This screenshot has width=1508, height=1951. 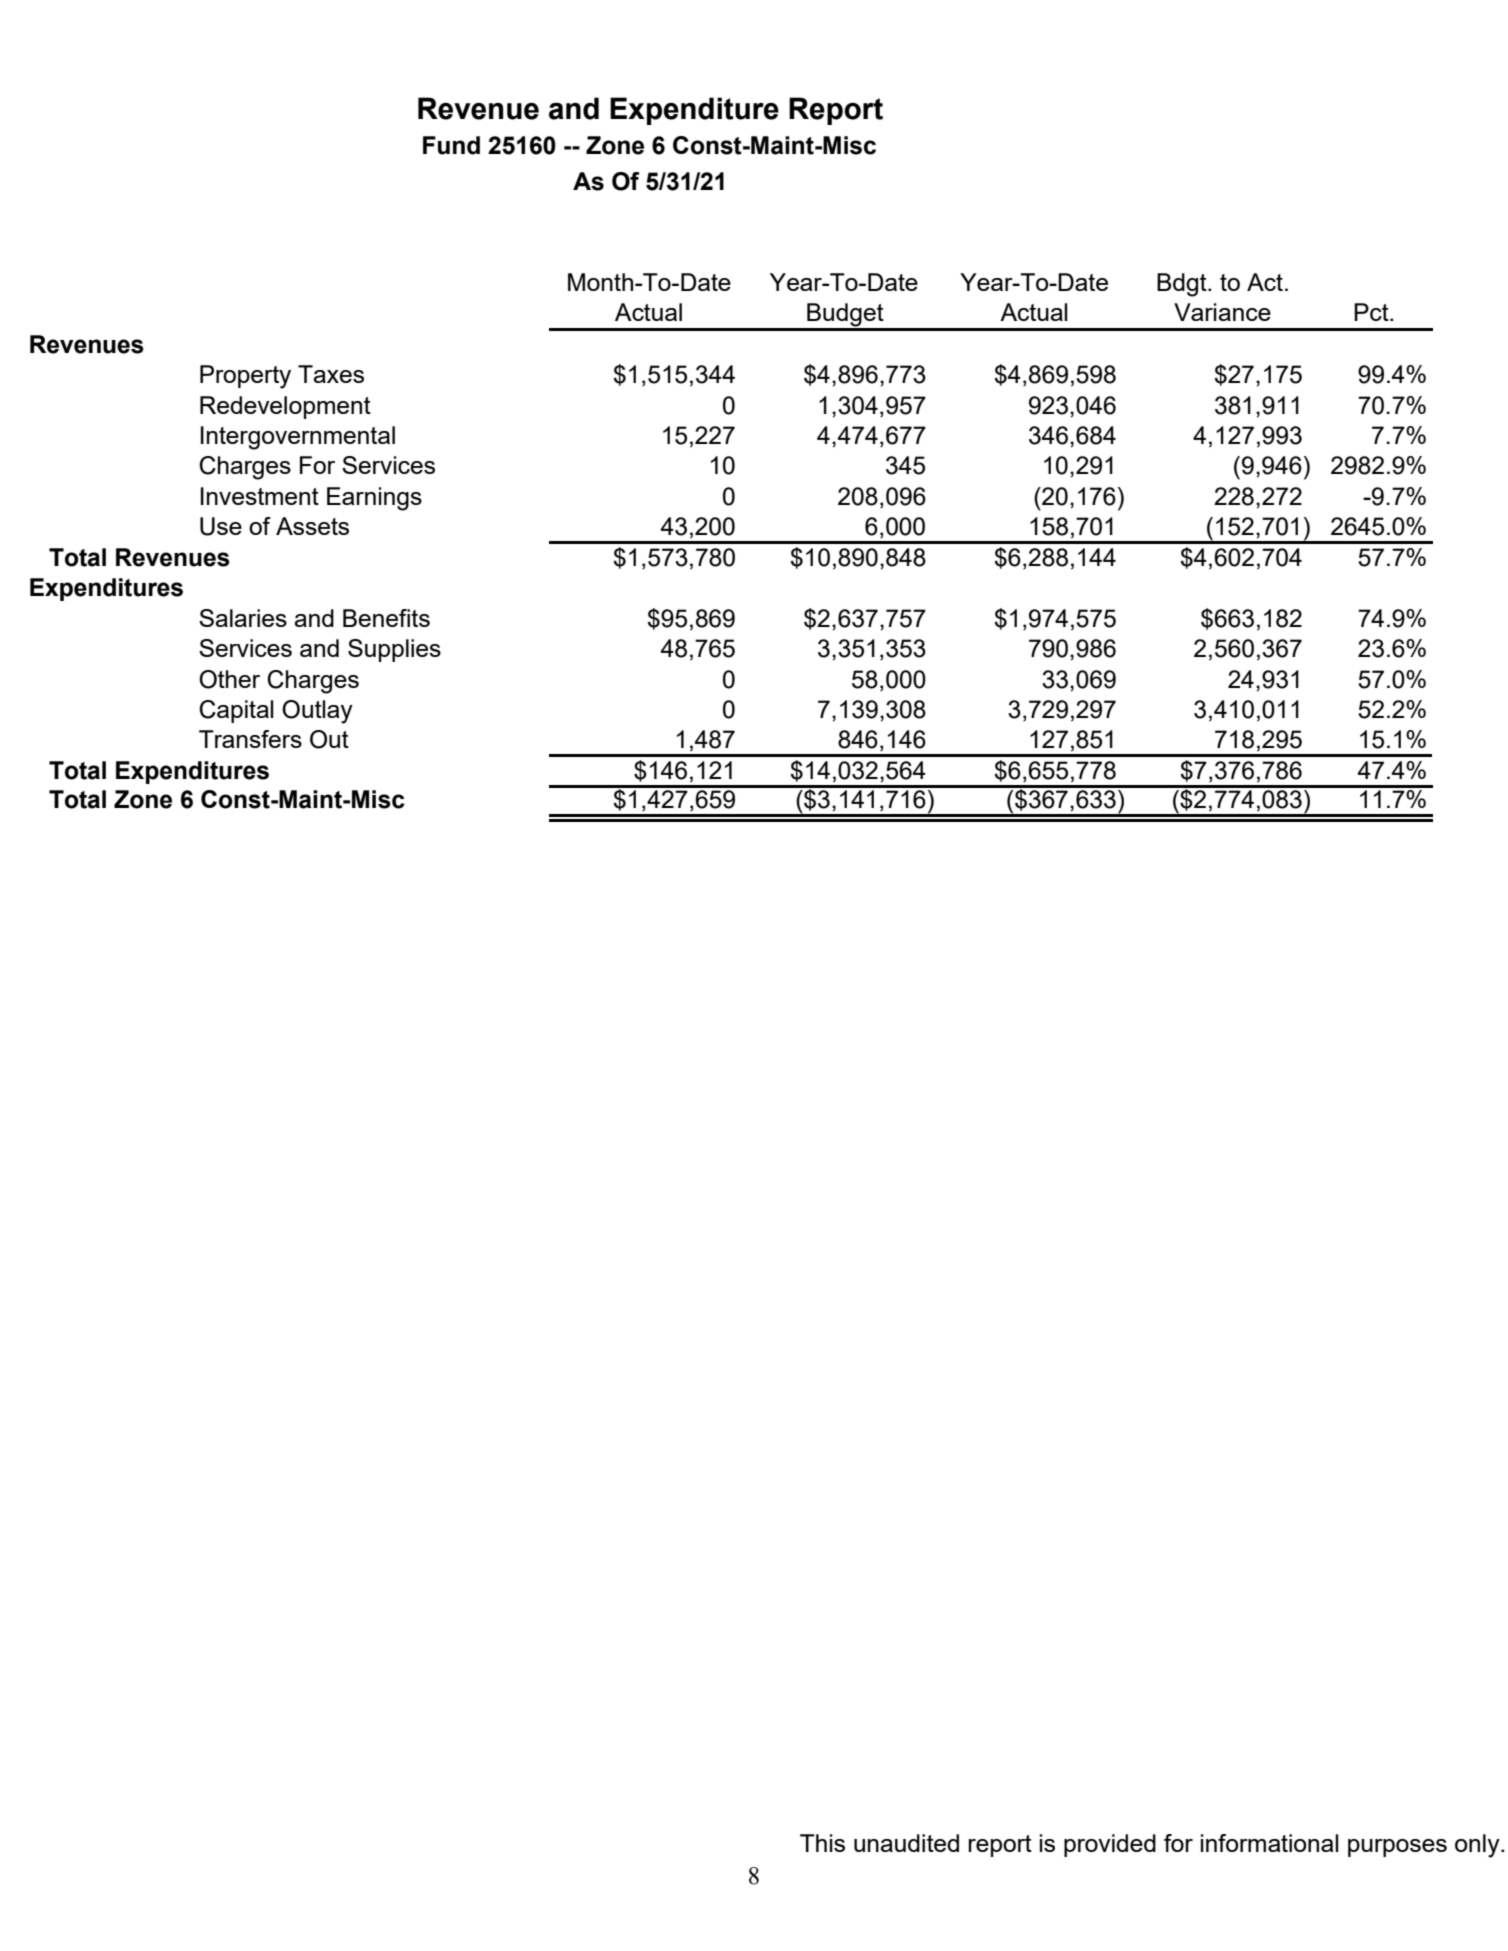 What do you see at coordinates (1478, 1846) in the screenshot?
I see `only` at bounding box center [1478, 1846].
